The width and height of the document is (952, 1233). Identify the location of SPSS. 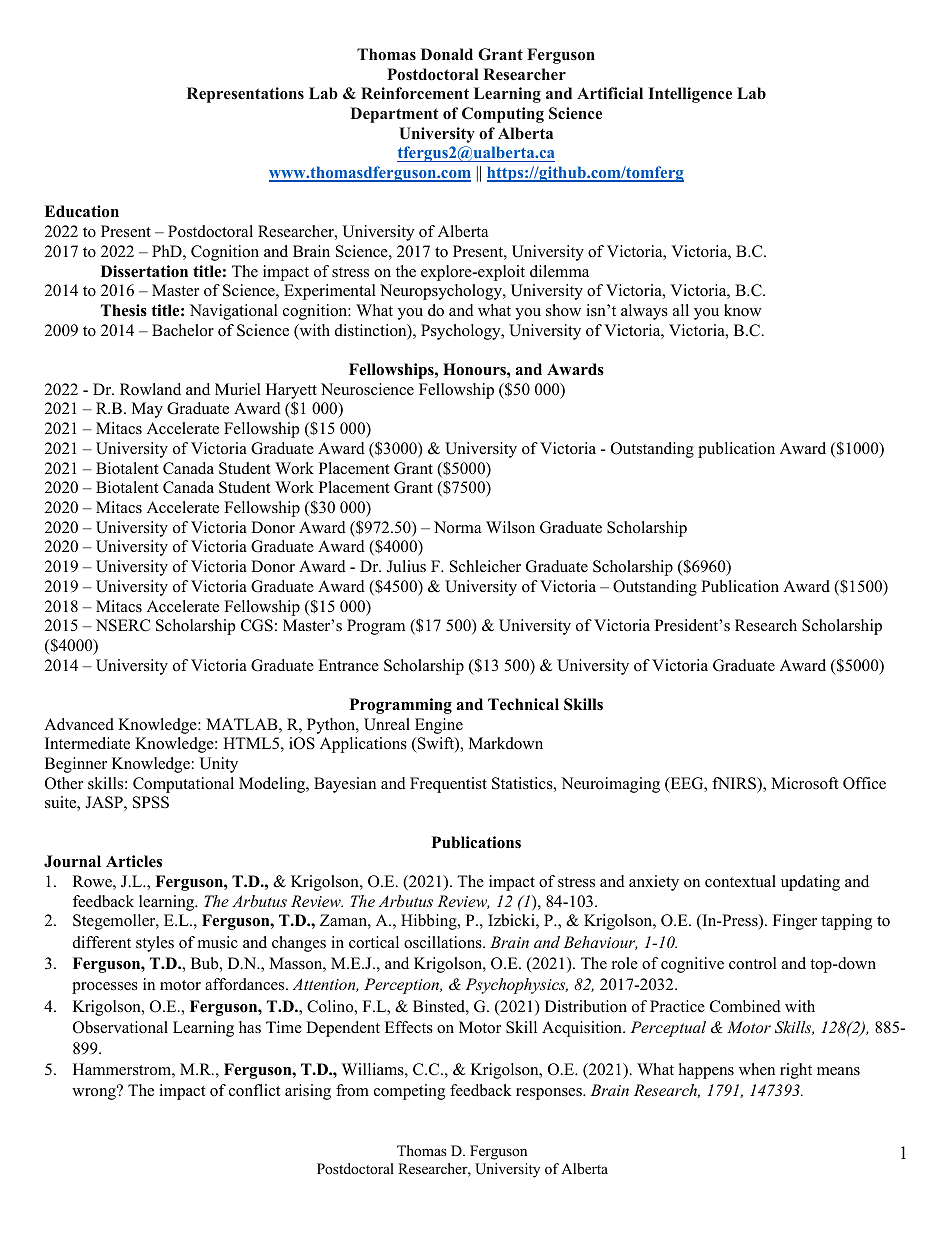
(151, 802).
